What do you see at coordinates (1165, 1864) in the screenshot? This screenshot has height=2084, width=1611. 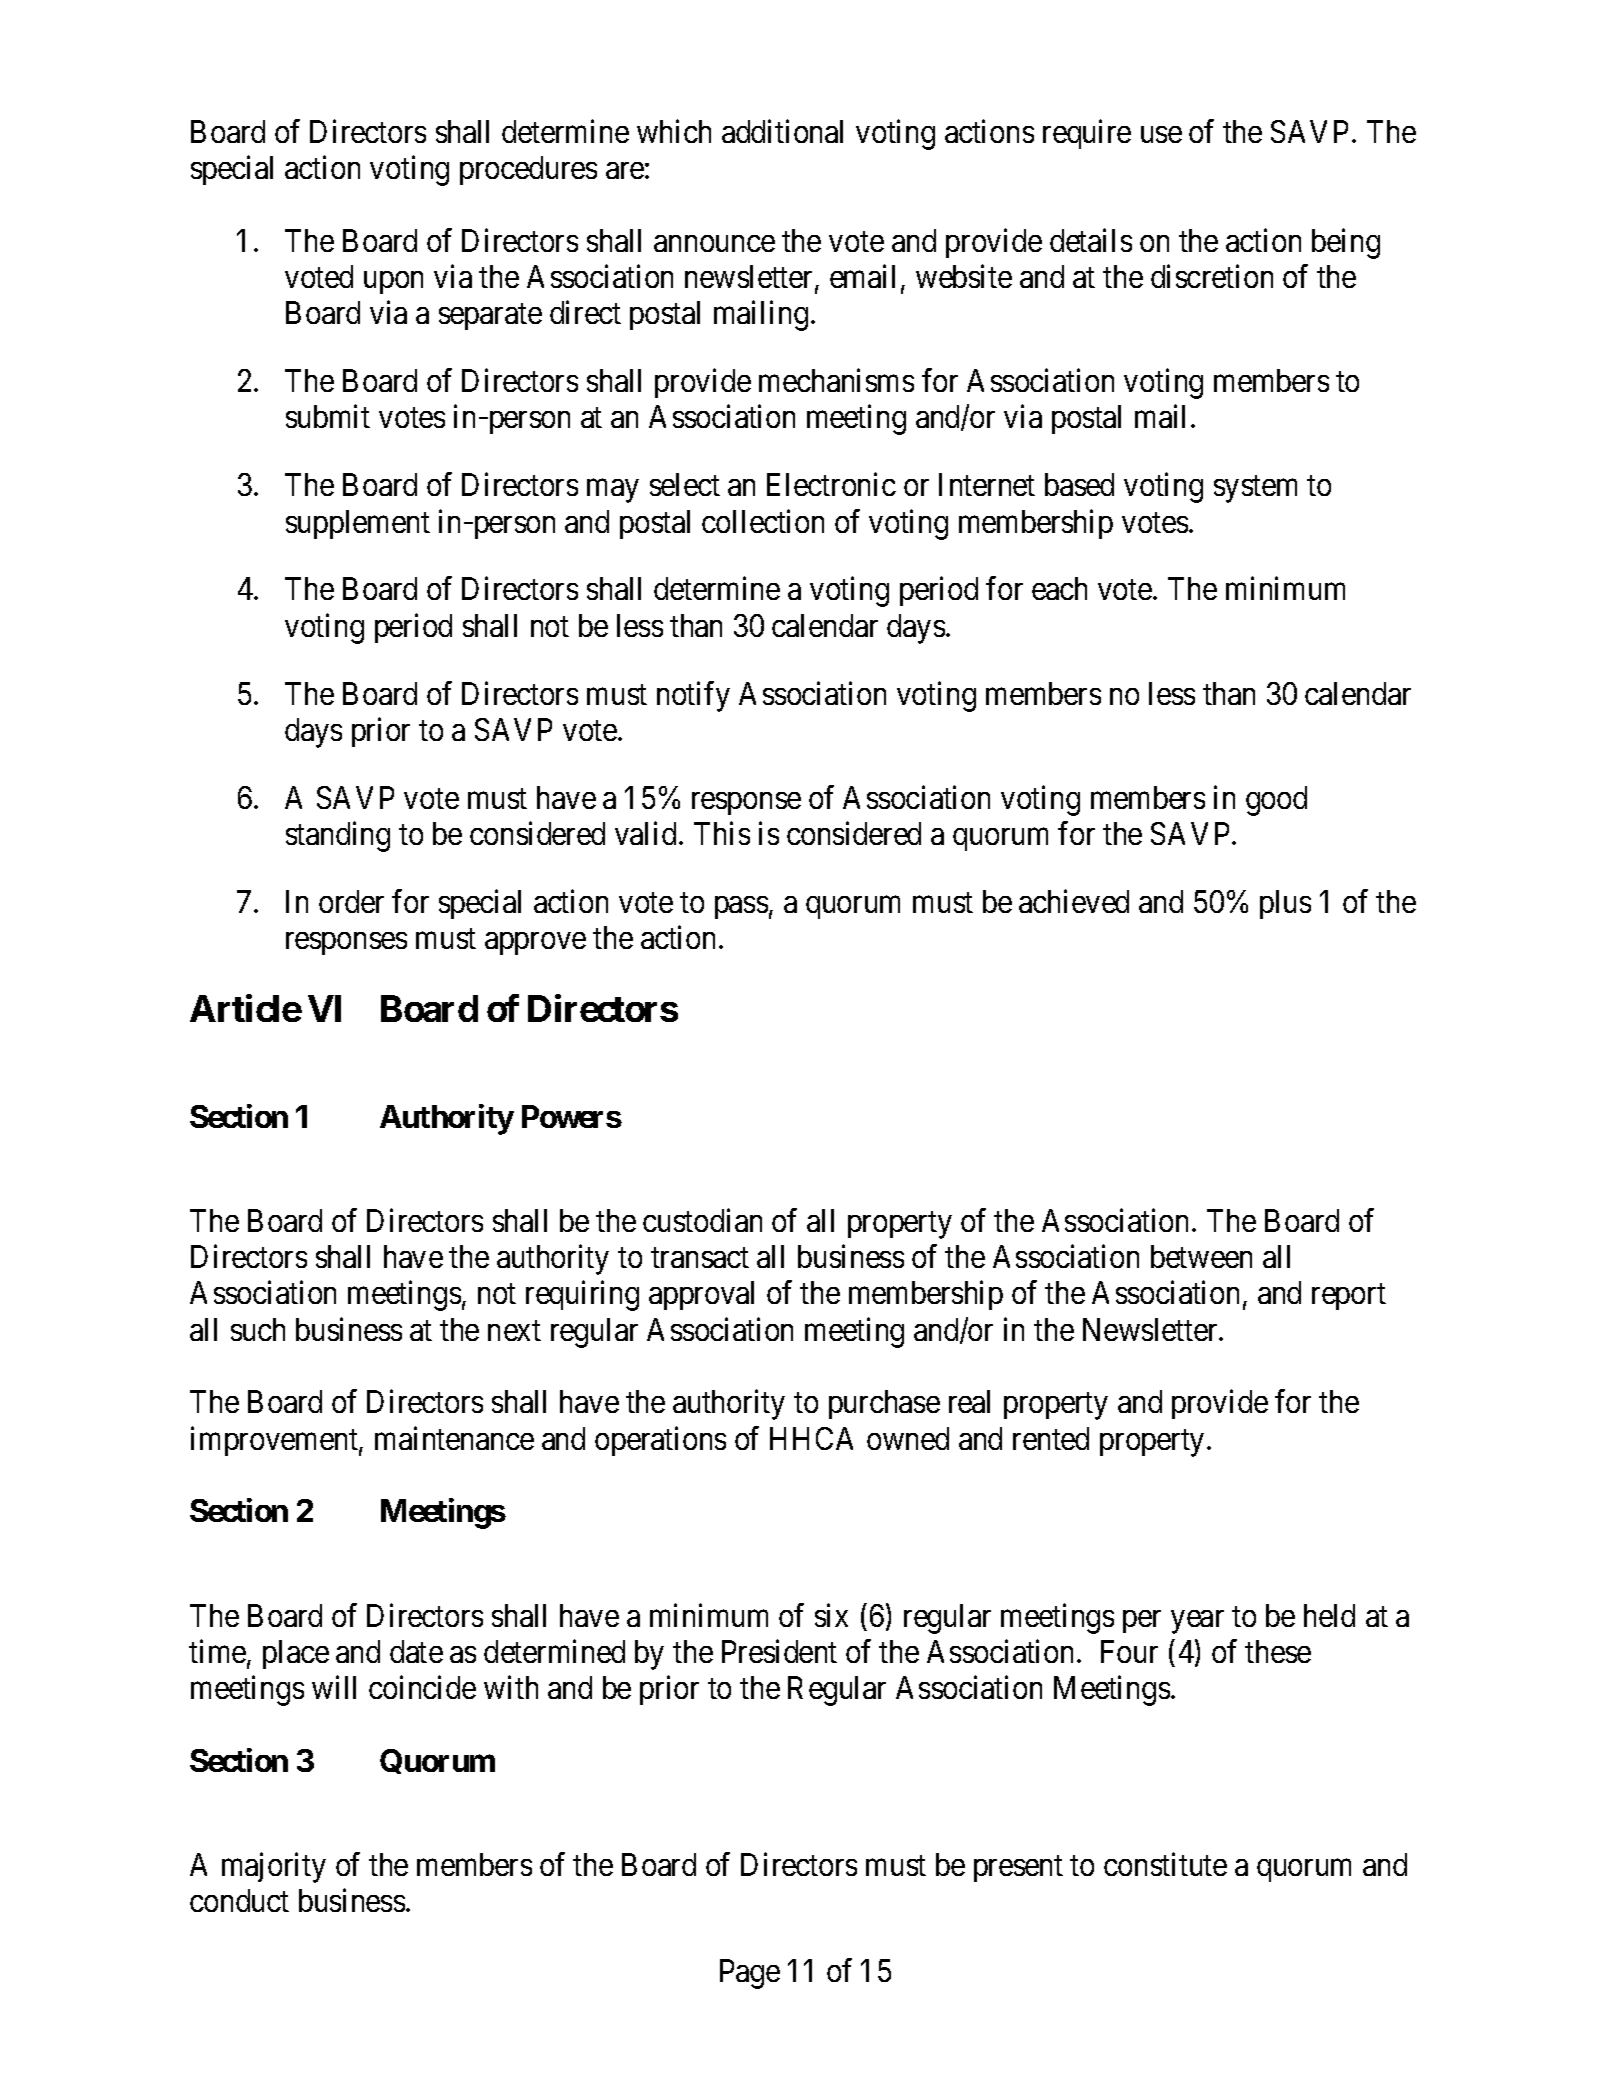 I see `constitute` at bounding box center [1165, 1864].
